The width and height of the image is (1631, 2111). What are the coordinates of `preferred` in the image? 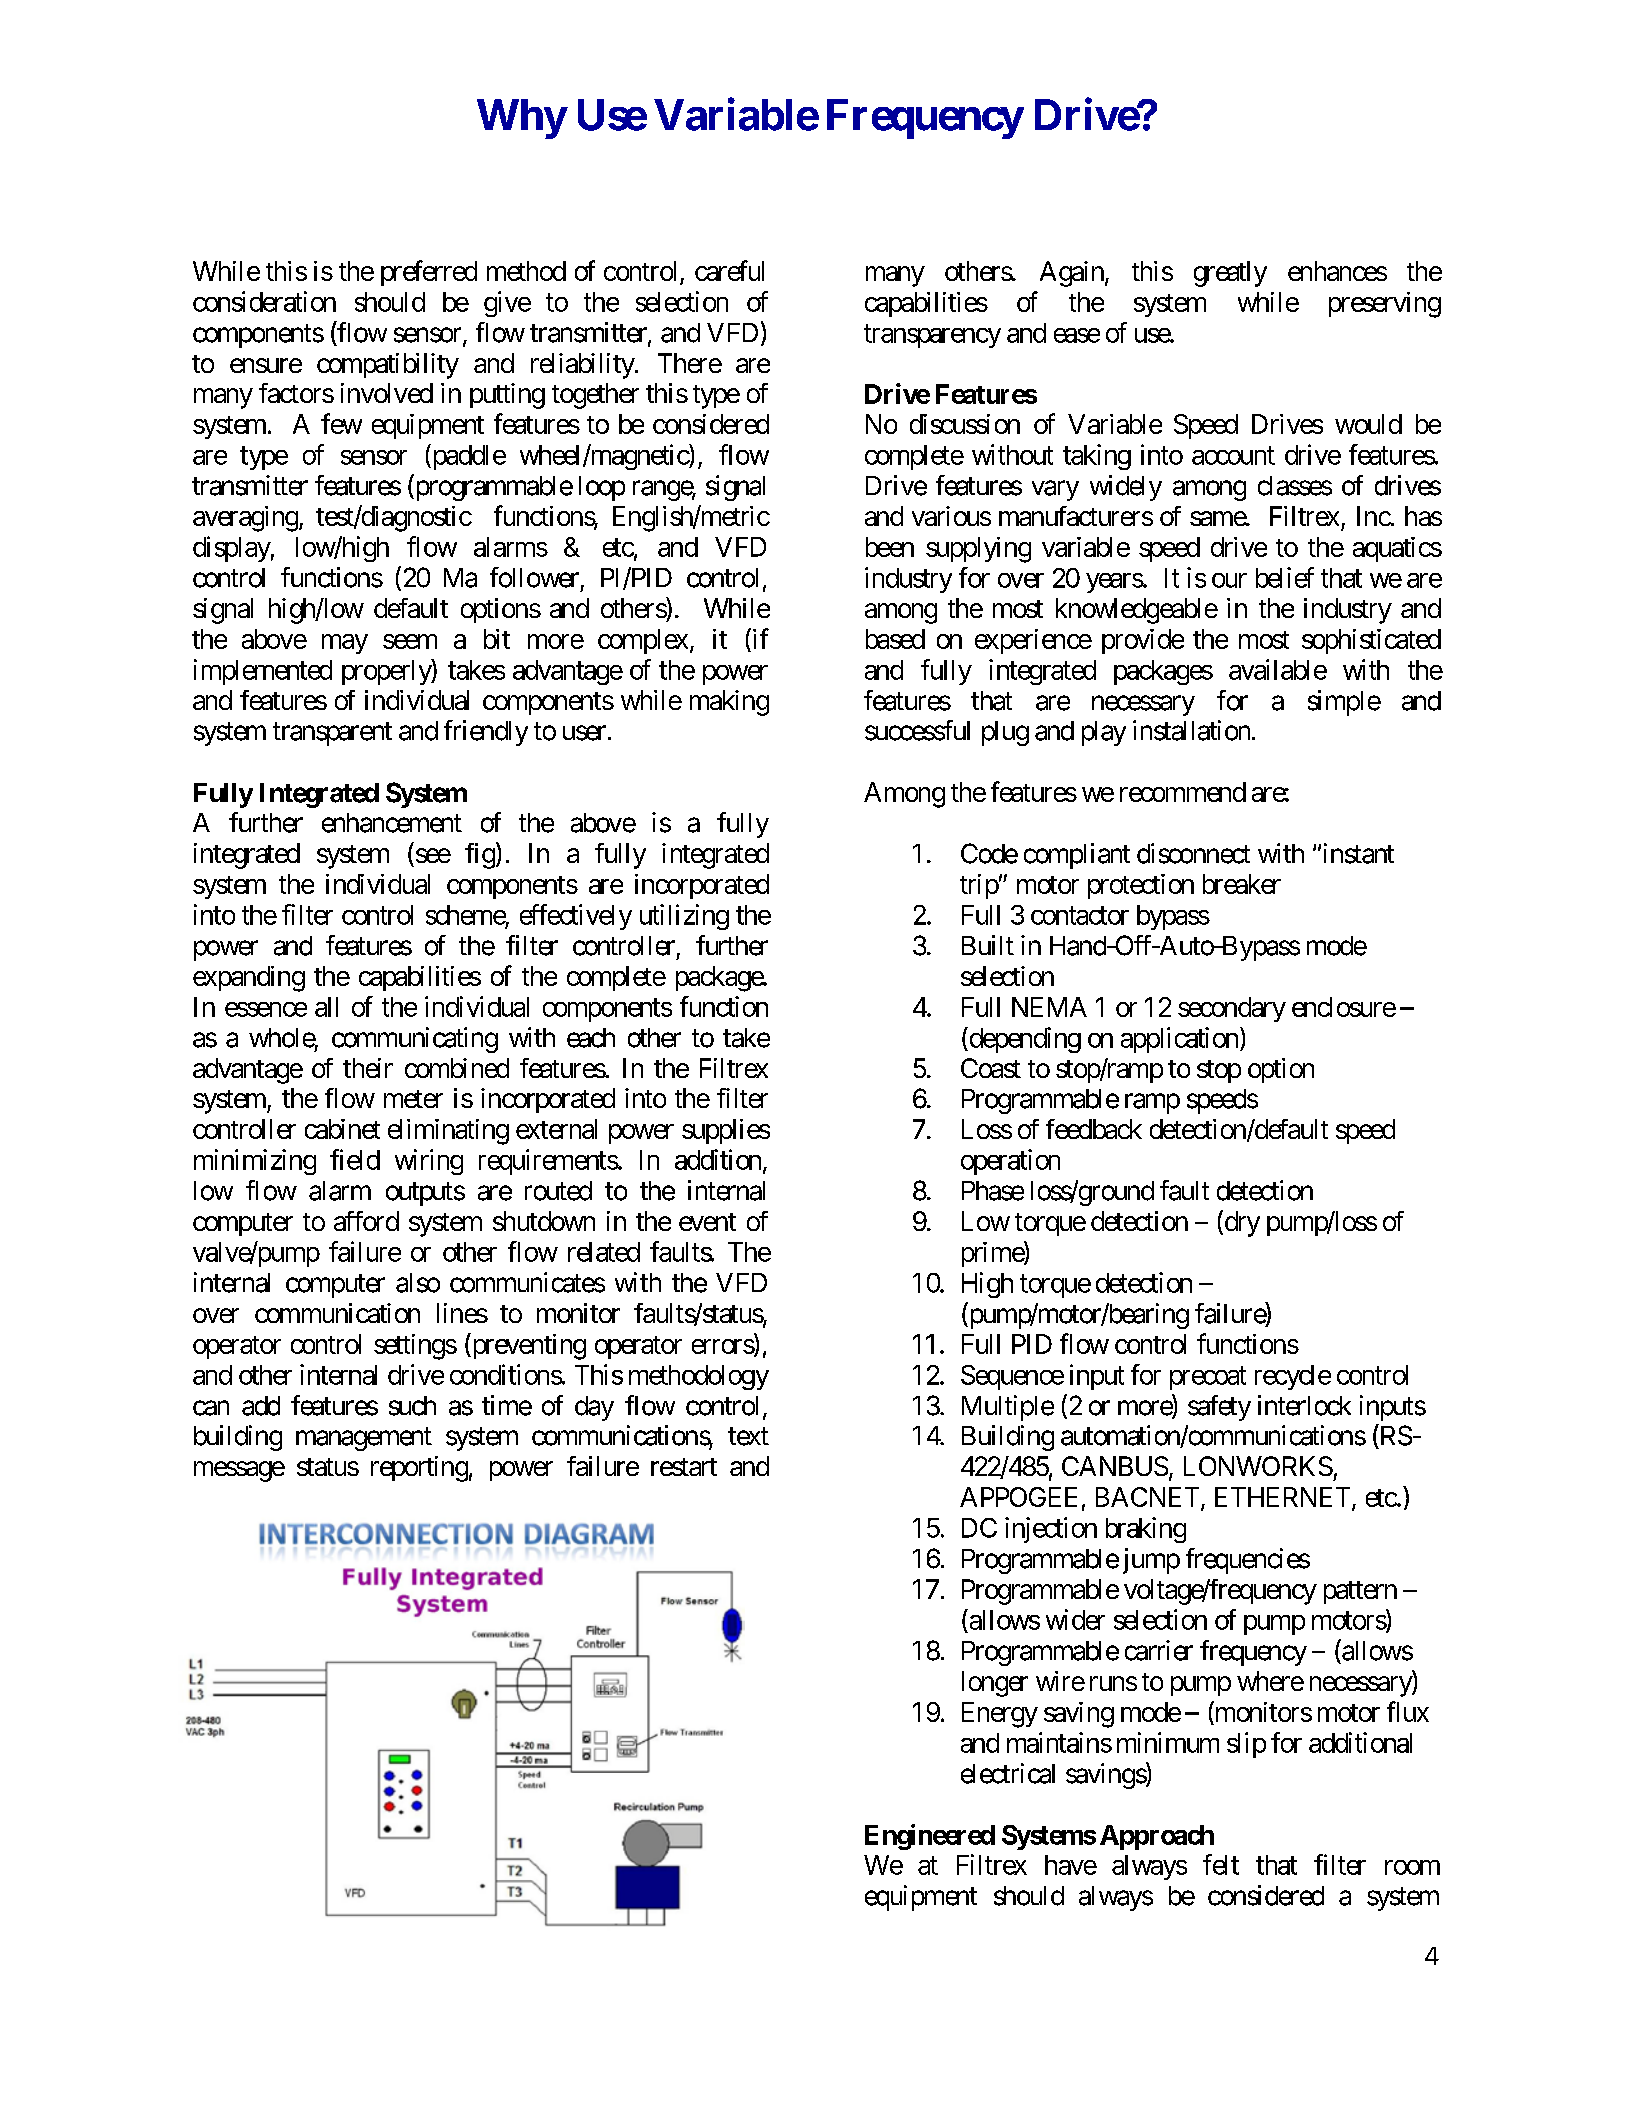 It's located at (429, 273).
